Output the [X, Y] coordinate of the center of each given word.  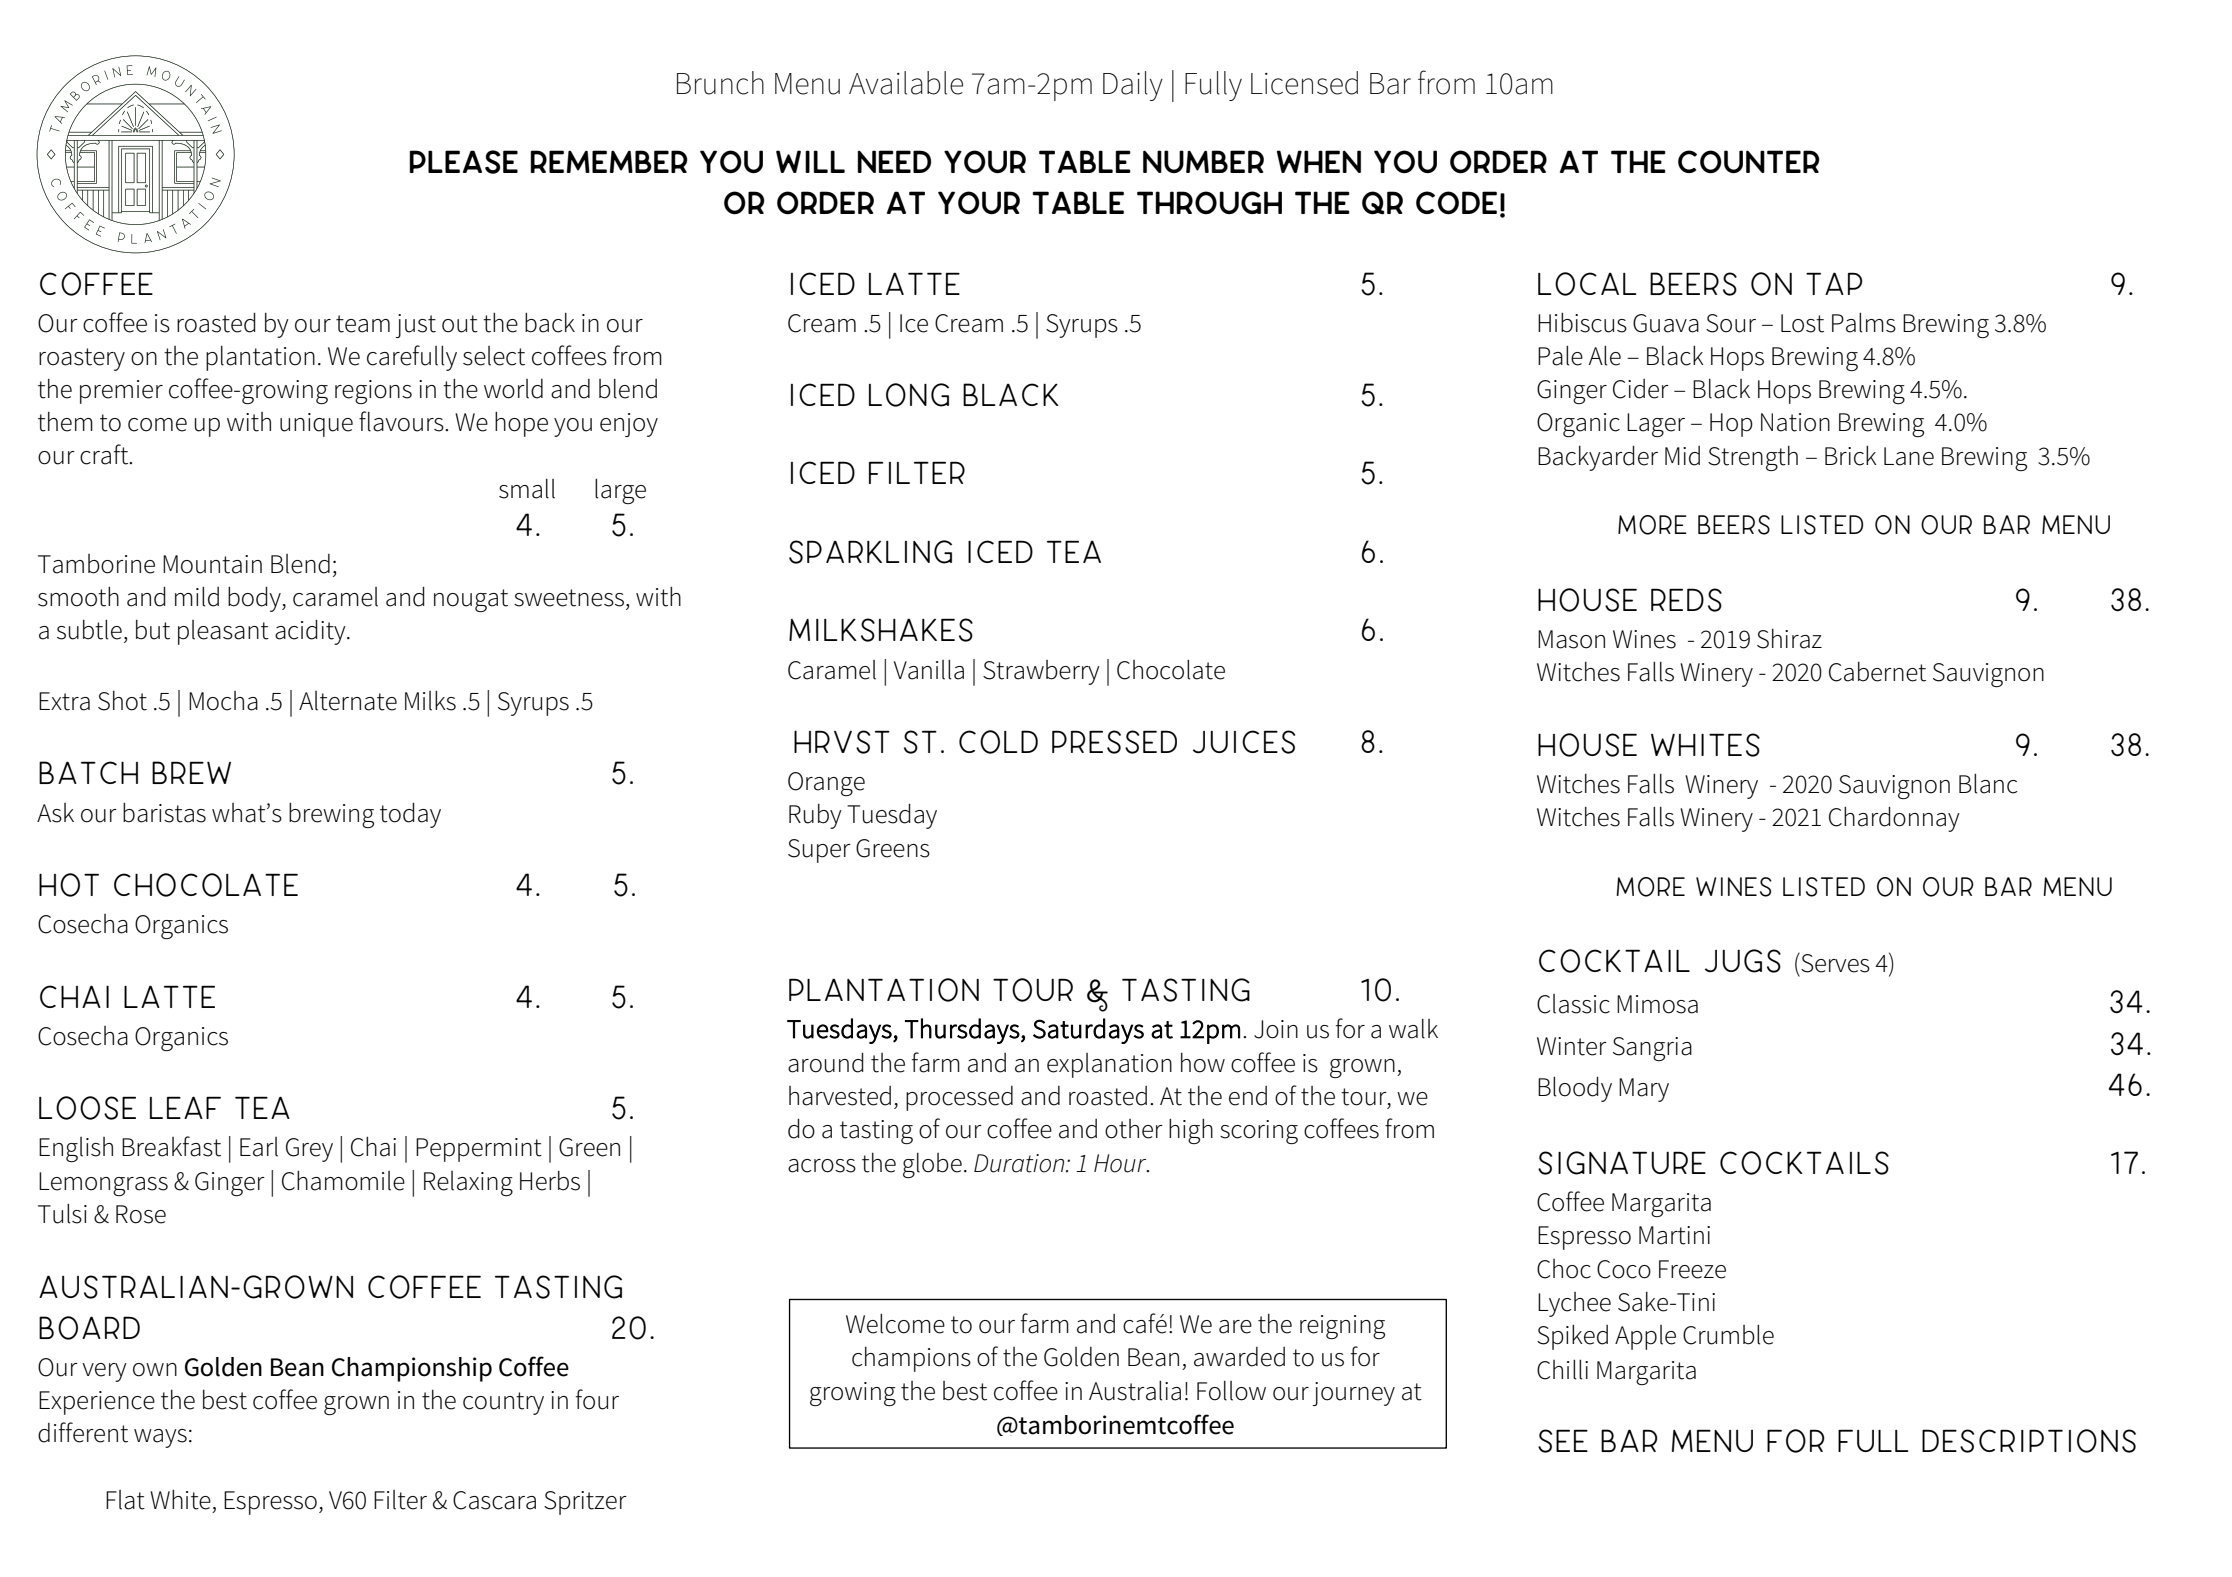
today [410, 815]
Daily [1133, 86]
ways [160, 1438]
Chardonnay [1894, 819]
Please [463, 162]
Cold [998, 742]
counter [1749, 162]
